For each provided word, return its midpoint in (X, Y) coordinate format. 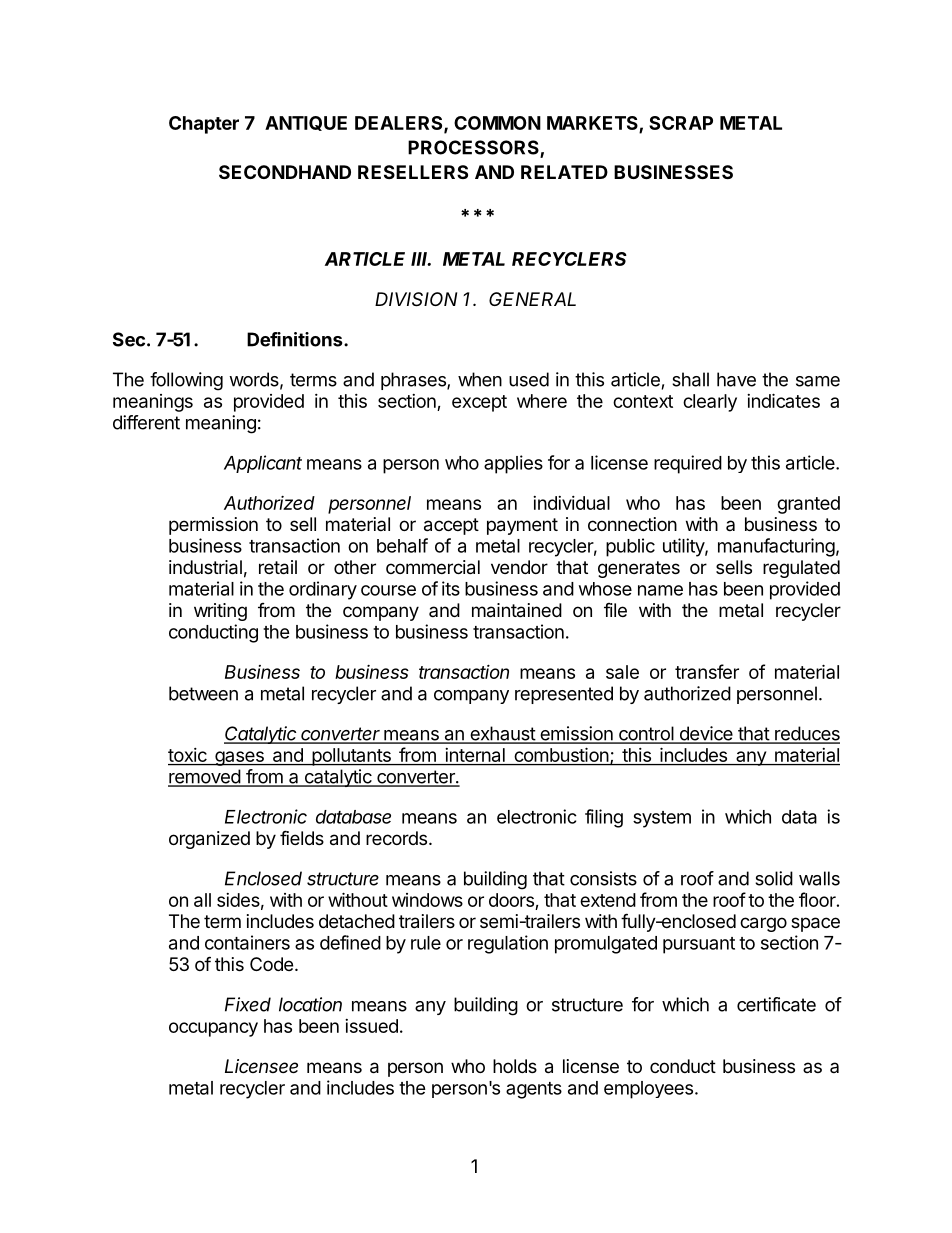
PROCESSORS (474, 148)
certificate (776, 1004)
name (660, 590)
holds (515, 1066)
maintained (517, 610)
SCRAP (681, 123)
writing (220, 612)
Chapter (204, 125)
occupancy (213, 1029)
